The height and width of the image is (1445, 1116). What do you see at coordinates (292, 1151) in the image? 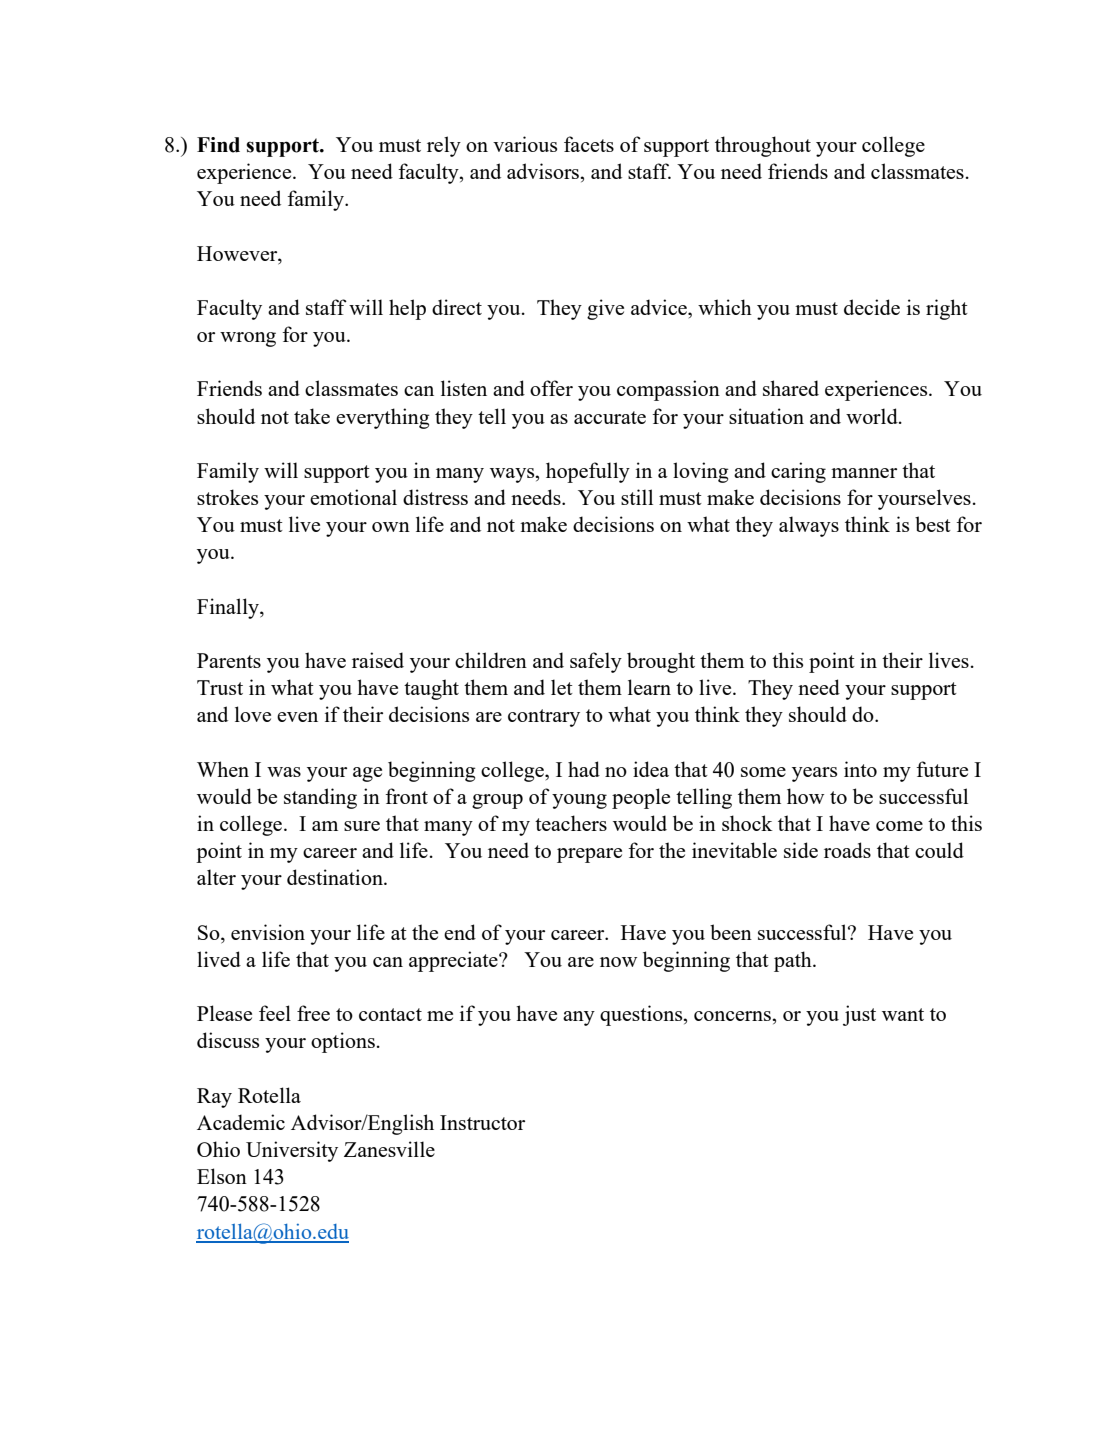
I see `University` at bounding box center [292, 1151].
